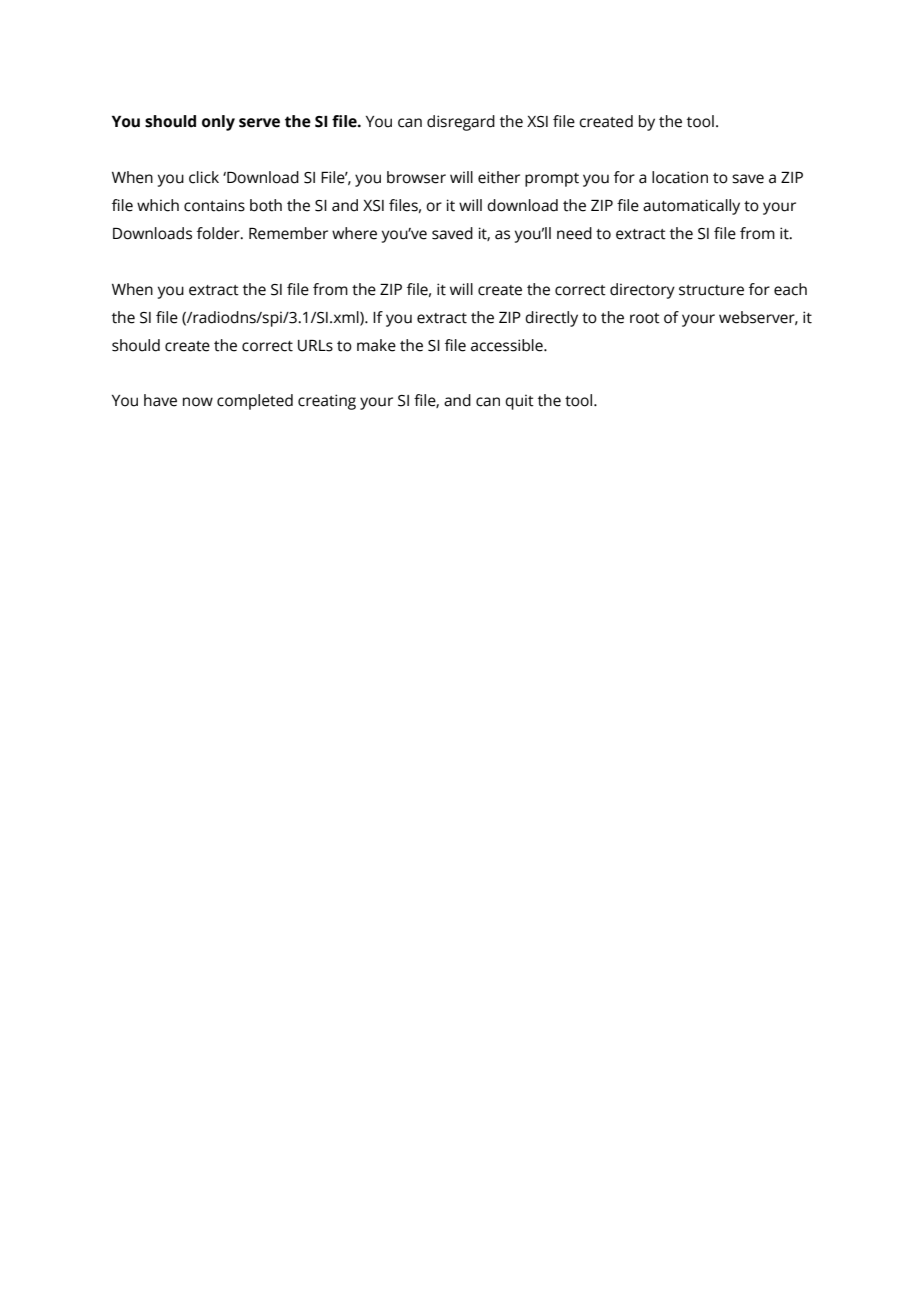 This document has width=924, height=1308. I want to click on need, so click(574, 233).
